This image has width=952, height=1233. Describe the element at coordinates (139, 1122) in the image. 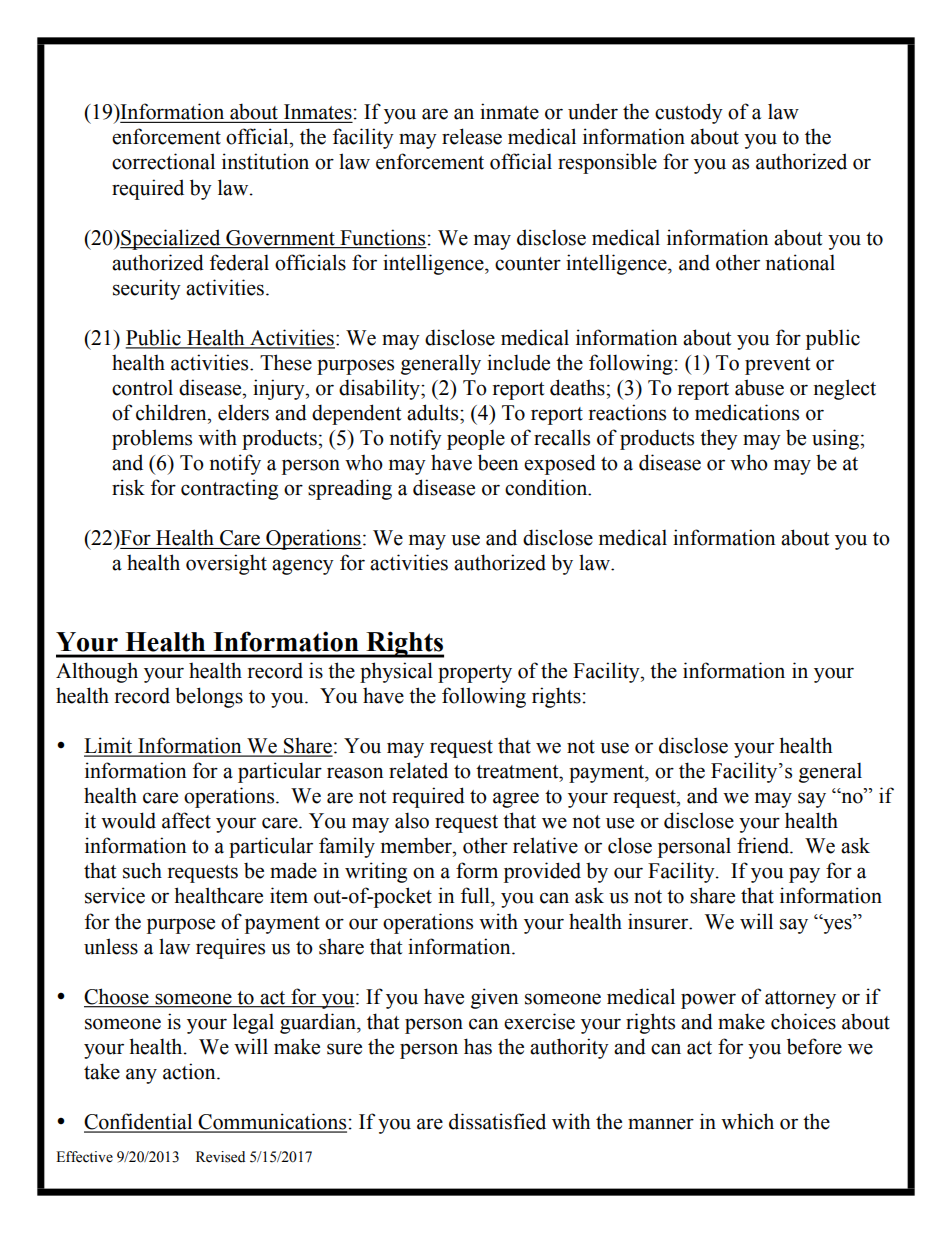

I see `Confidential` at that location.
